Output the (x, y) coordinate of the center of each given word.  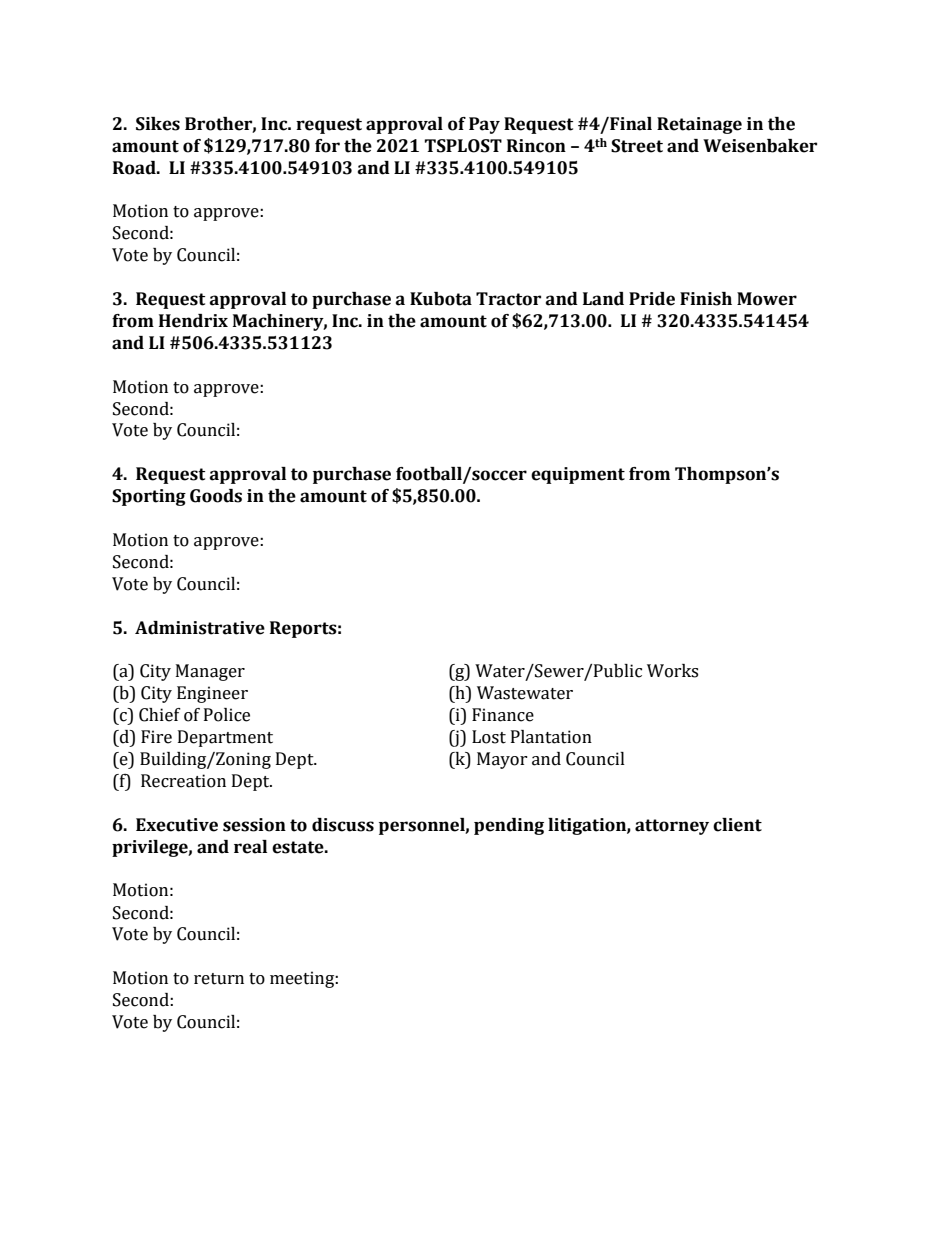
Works (672, 671)
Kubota (441, 299)
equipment (578, 475)
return (219, 979)
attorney (672, 827)
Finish (706, 299)
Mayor (502, 760)
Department (225, 738)
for (327, 146)
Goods (216, 496)
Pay (484, 125)
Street (637, 146)
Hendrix (193, 321)
